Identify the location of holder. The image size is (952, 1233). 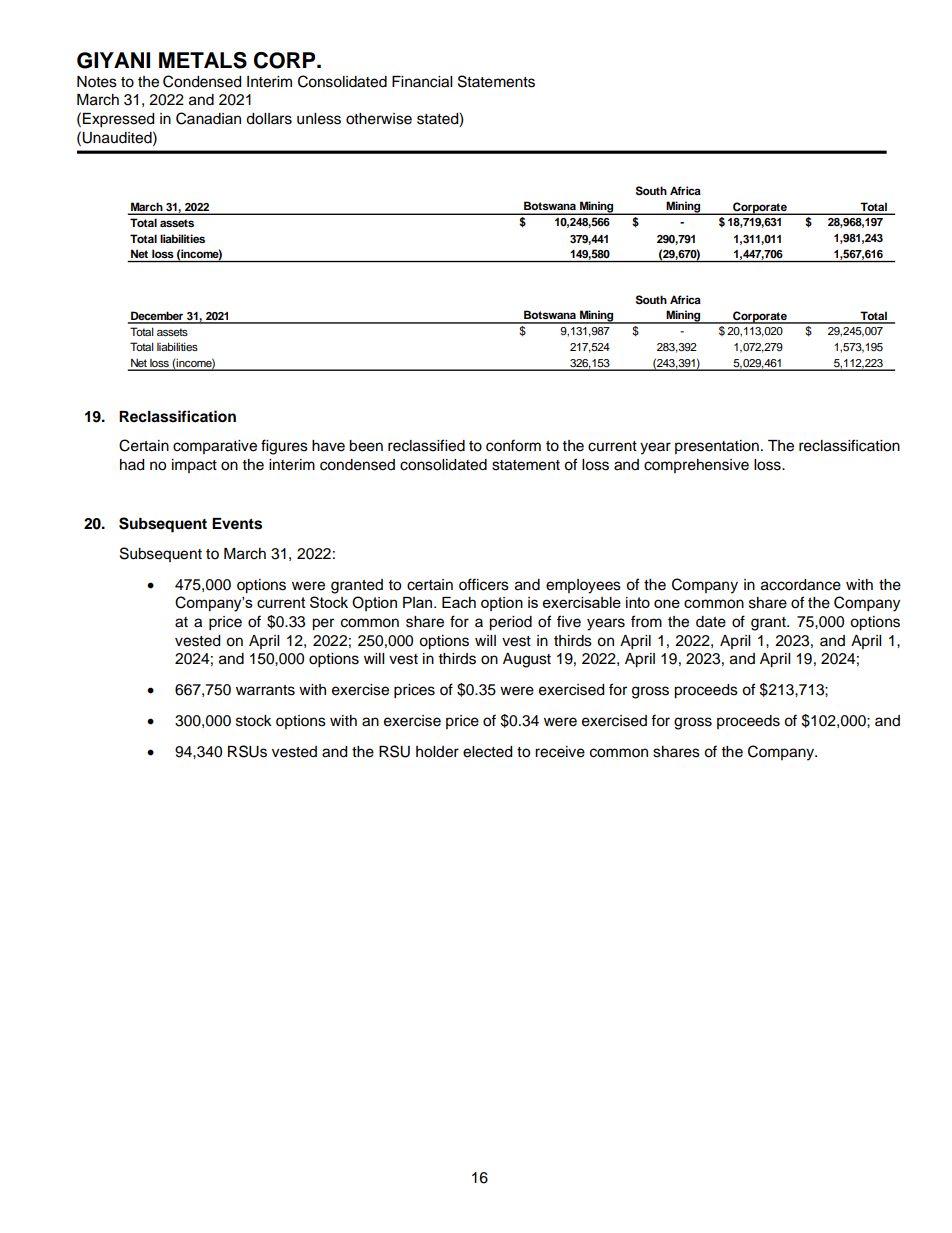
(437, 752).
